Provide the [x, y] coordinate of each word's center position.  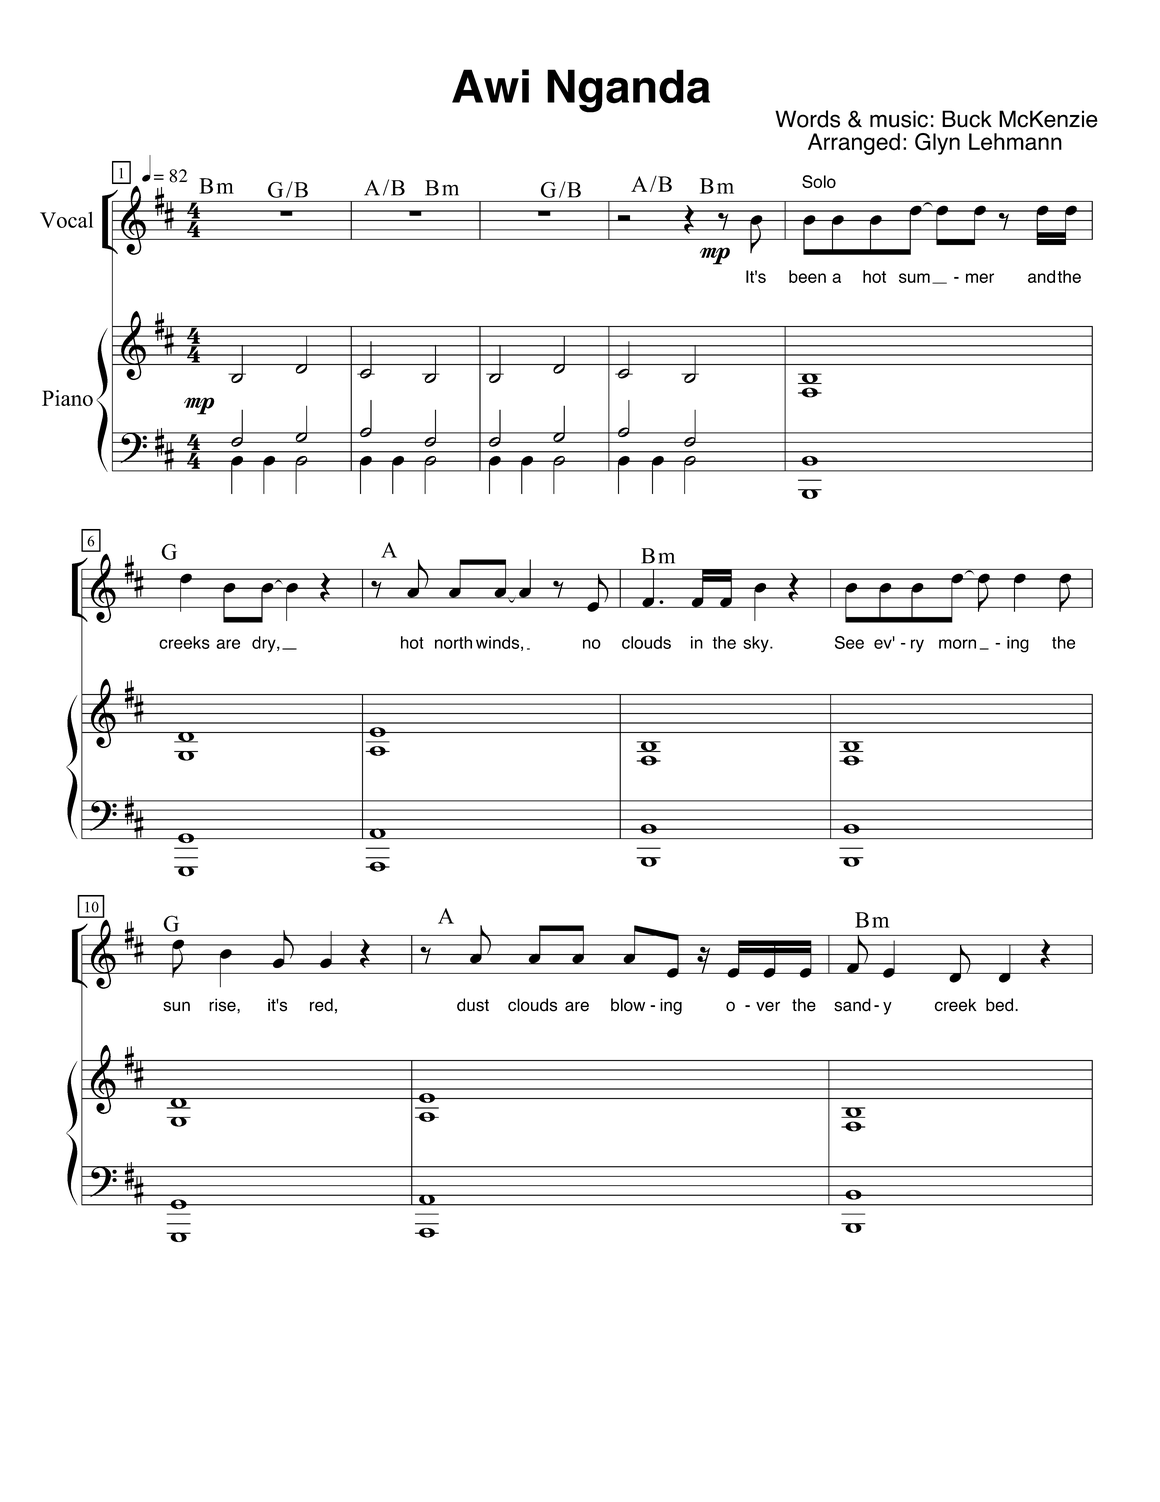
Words [807, 119]
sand [852, 1005]
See [849, 642]
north [453, 642]
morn [957, 644]
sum [914, 278]
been [807, 276]
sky [757, 644]
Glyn [937, 144]
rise [223, 1005]
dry [265, 644]
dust [473, 1005]
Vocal [66, 220]
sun [176, 1006]
